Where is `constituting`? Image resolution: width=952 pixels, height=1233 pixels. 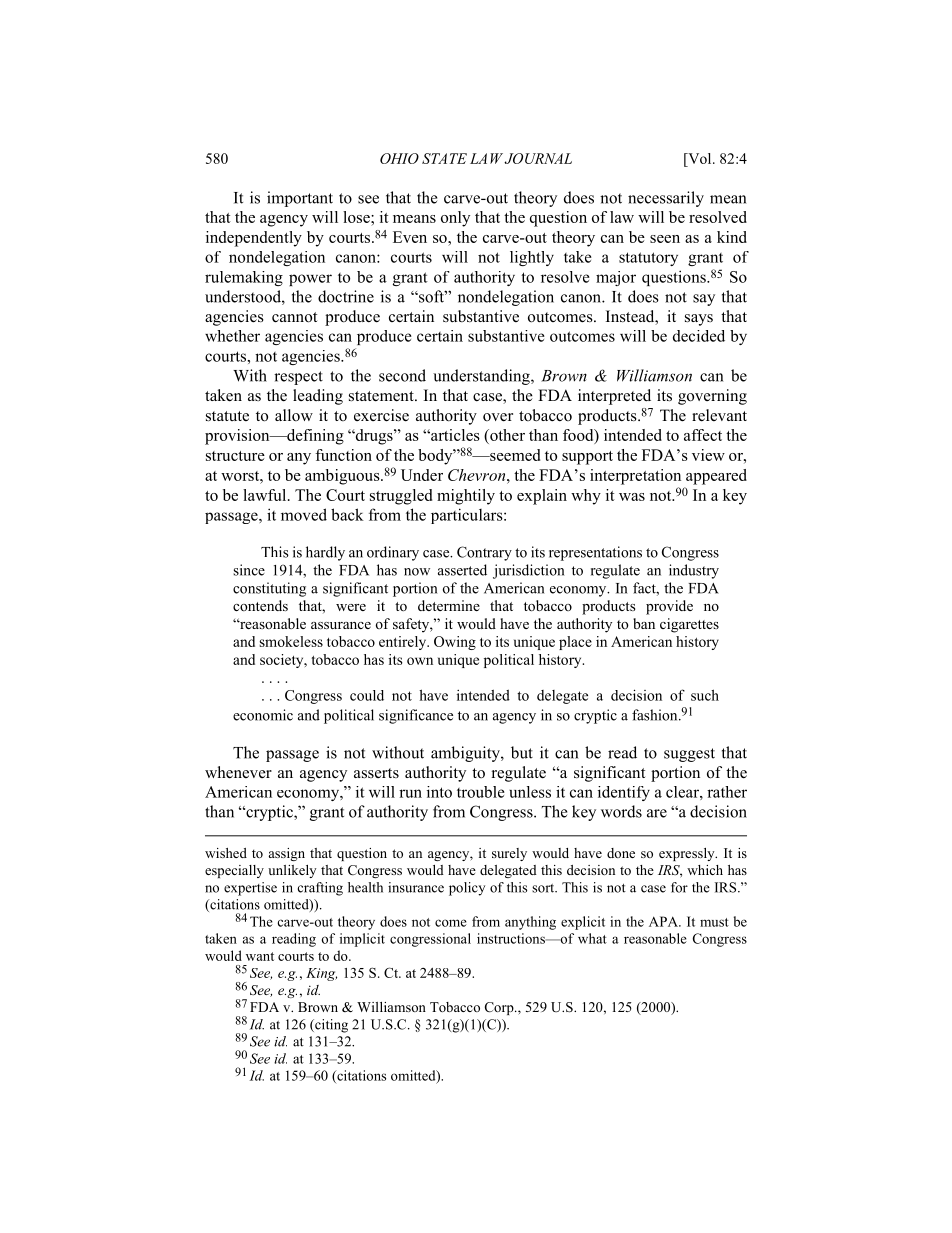 constituting is located at coordinates (269, 589).
